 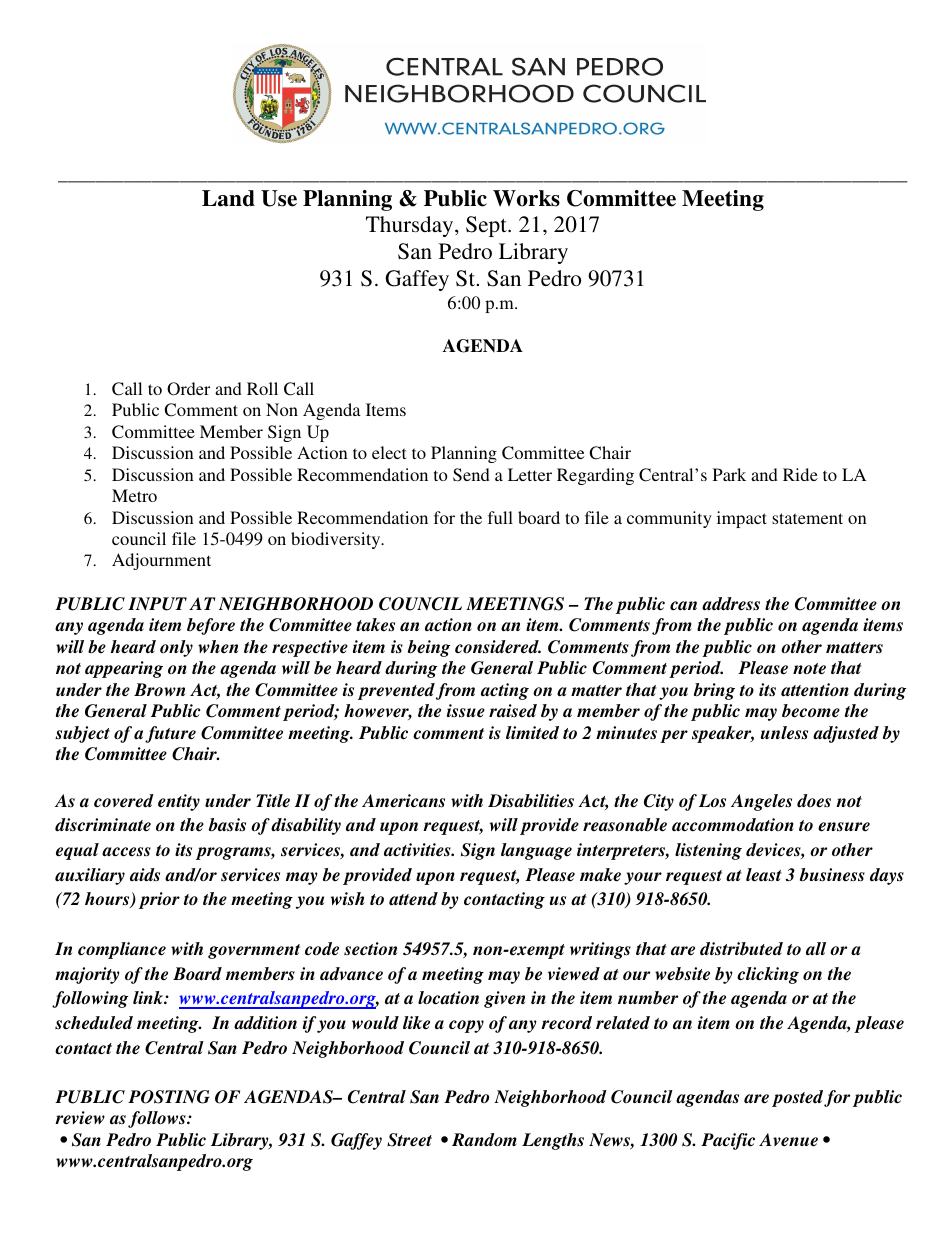 I want to click on Disabilities, so click(x=531, y=801).
